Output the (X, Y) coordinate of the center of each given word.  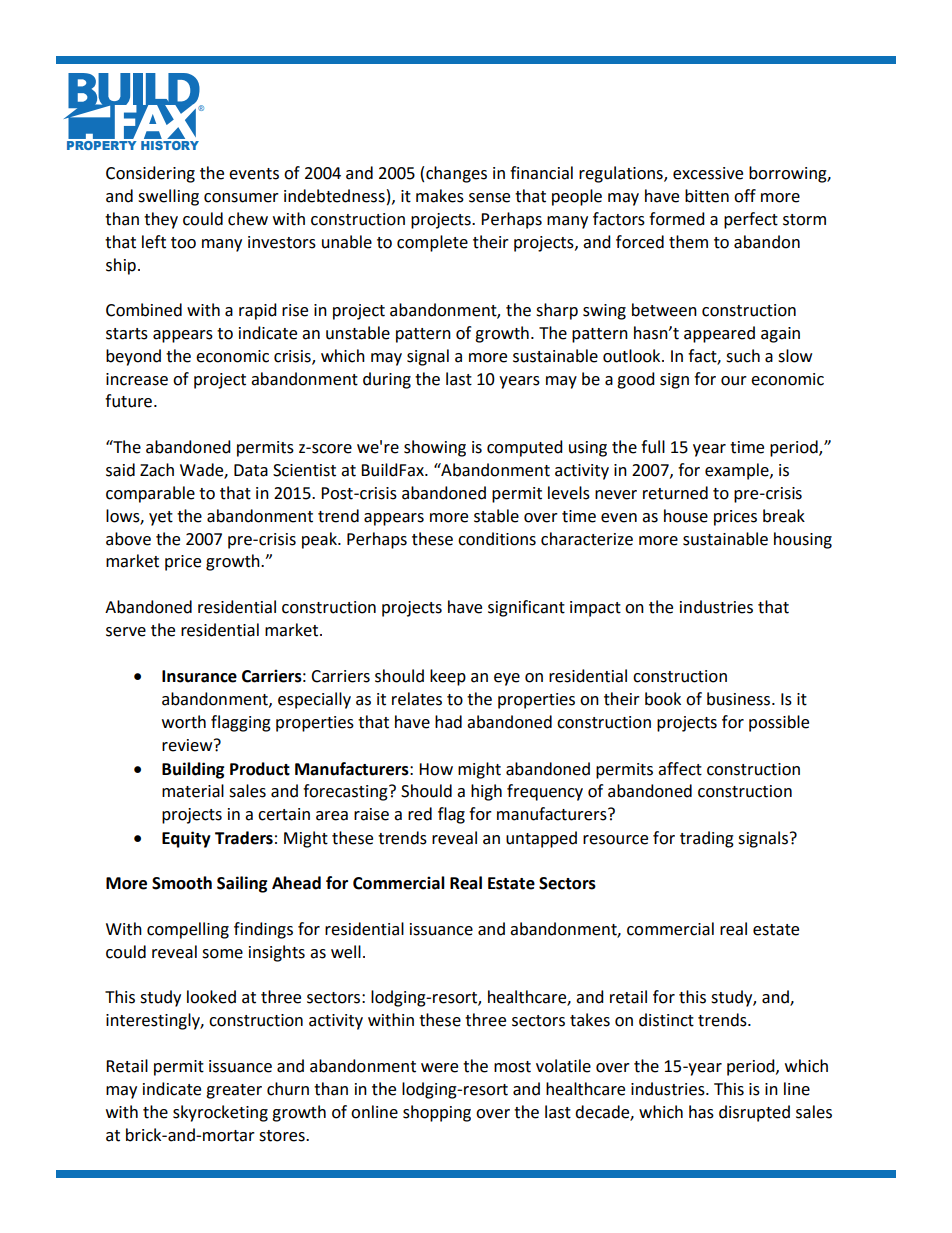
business (740, 699)
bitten (707, 196)
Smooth (182, 883)
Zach (157, 470)
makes (440, 196)
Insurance (199, 676)
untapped (541, 839)
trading (707, 839)
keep (448, 677)
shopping (437, 1113)
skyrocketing (220, 1113)
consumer (241, 198)
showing (435, 448)
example (738, 471)
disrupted (754, 1113)
